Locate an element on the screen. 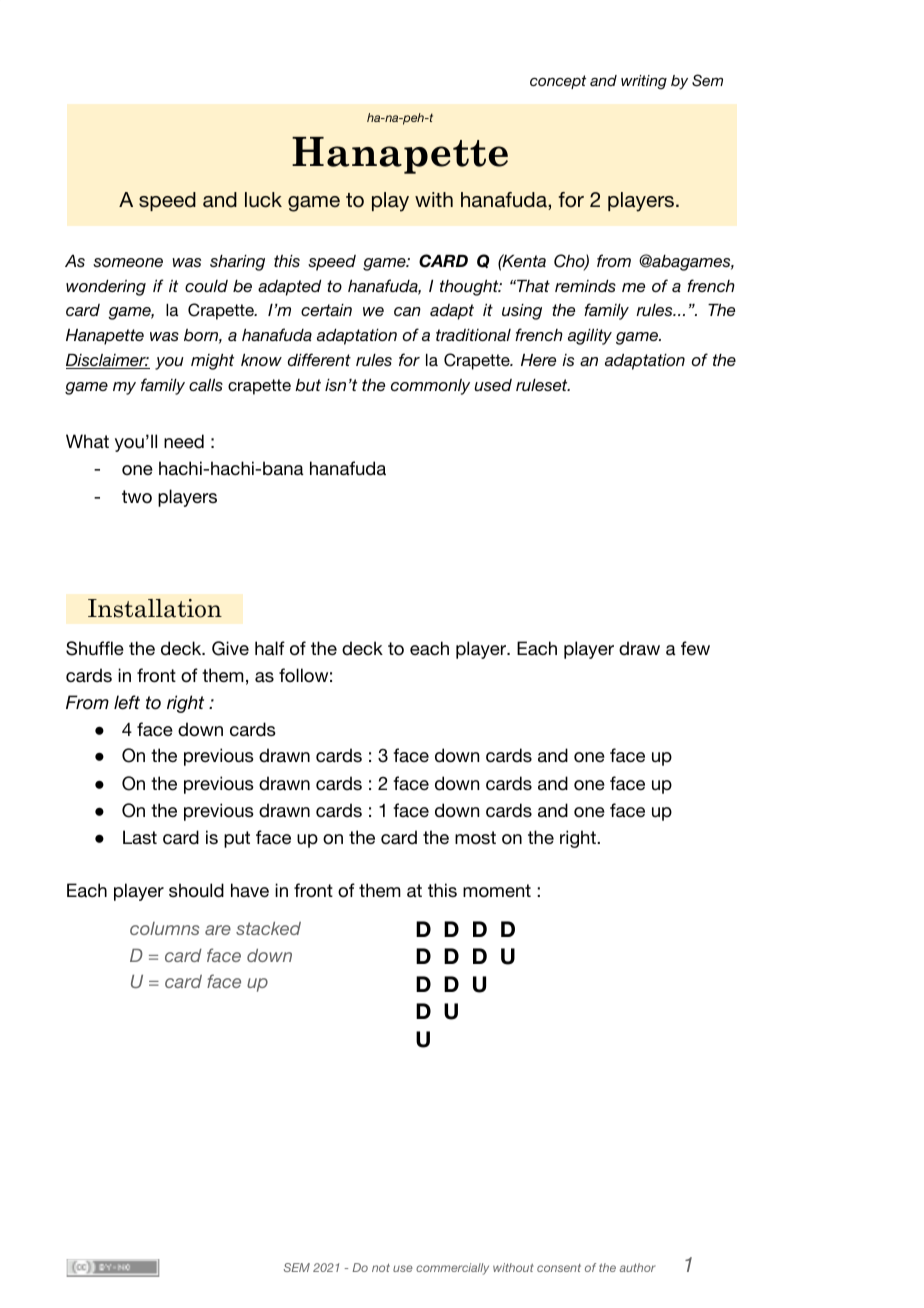  few is located at coordinates (695, 648).
